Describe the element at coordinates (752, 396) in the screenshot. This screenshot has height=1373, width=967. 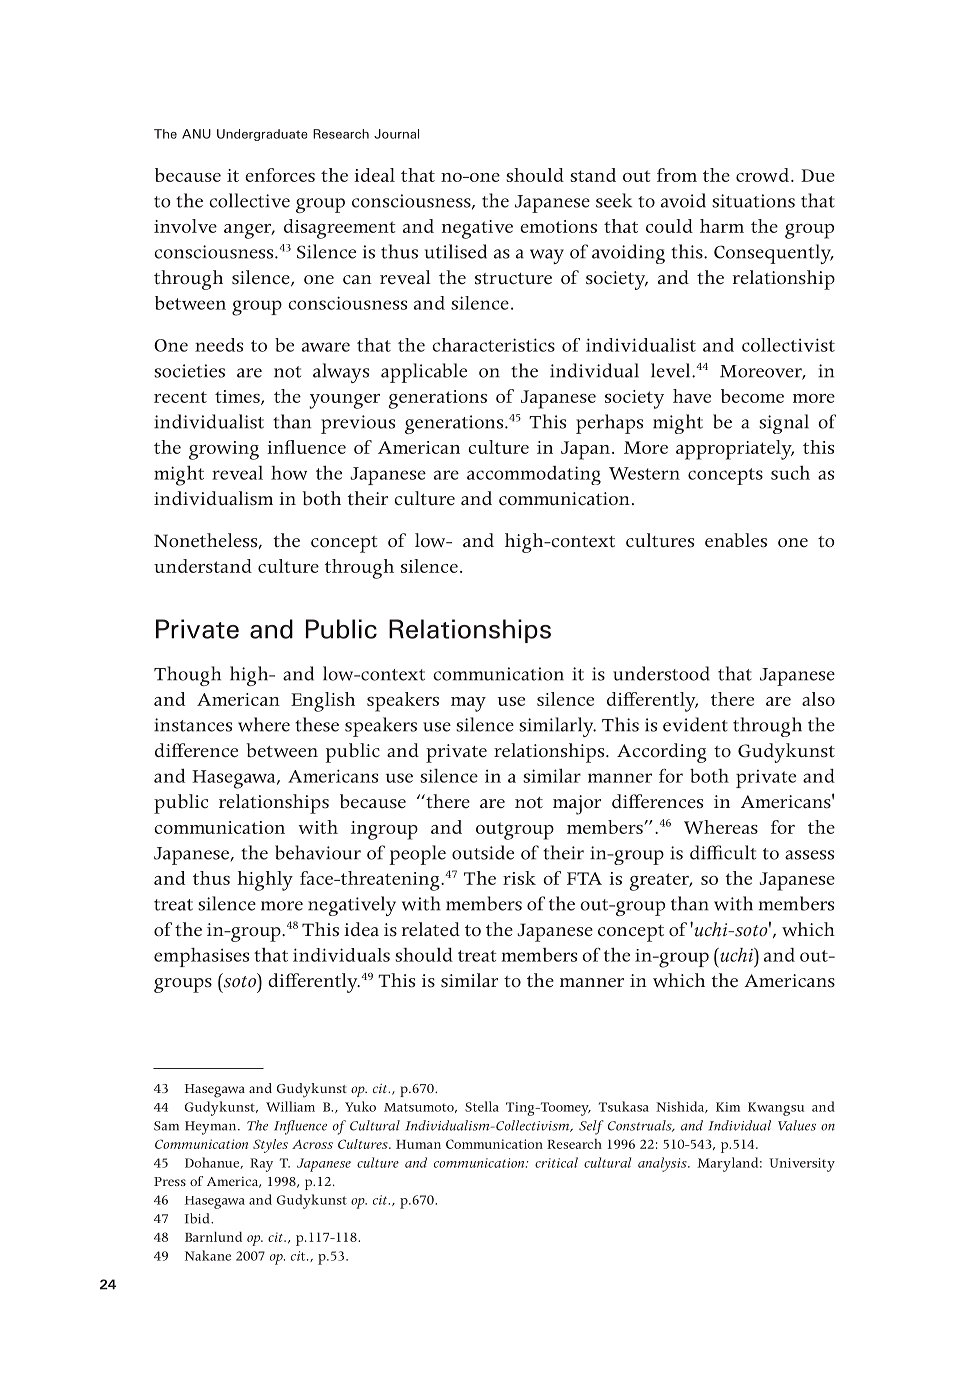
I see `become` at that location.
